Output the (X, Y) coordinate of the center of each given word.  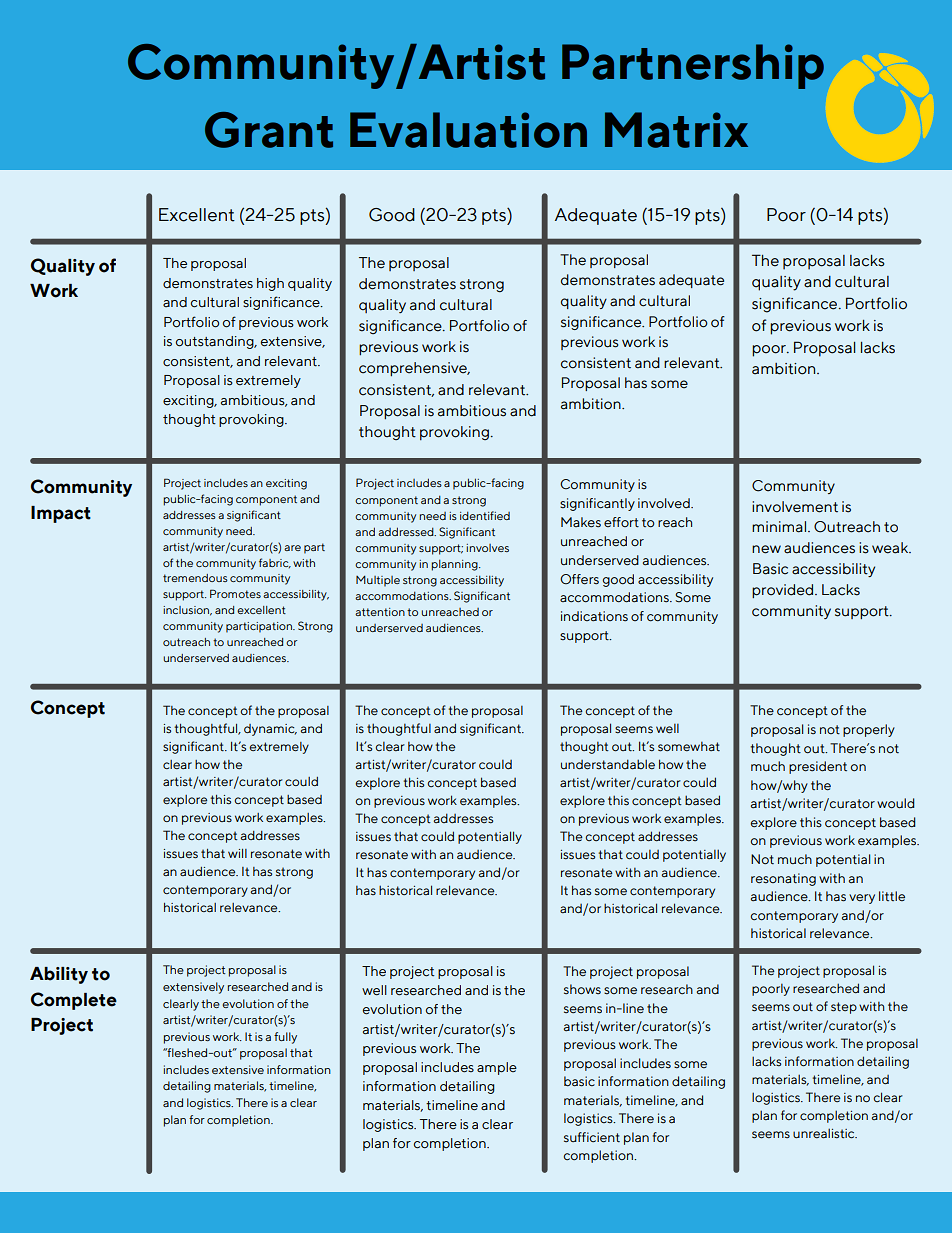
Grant (269, 130)
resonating (783, 879)
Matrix (676, 130)
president (818, 767)
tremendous (195, 578)
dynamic (270, 730)
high (270, 284)
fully (285, 1038)
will (237, 853)
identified (485, 515)
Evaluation (468, 130)
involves (487, 548)
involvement (795, 507)
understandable (608, 764)
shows (582, 989)
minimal (780, 527)
